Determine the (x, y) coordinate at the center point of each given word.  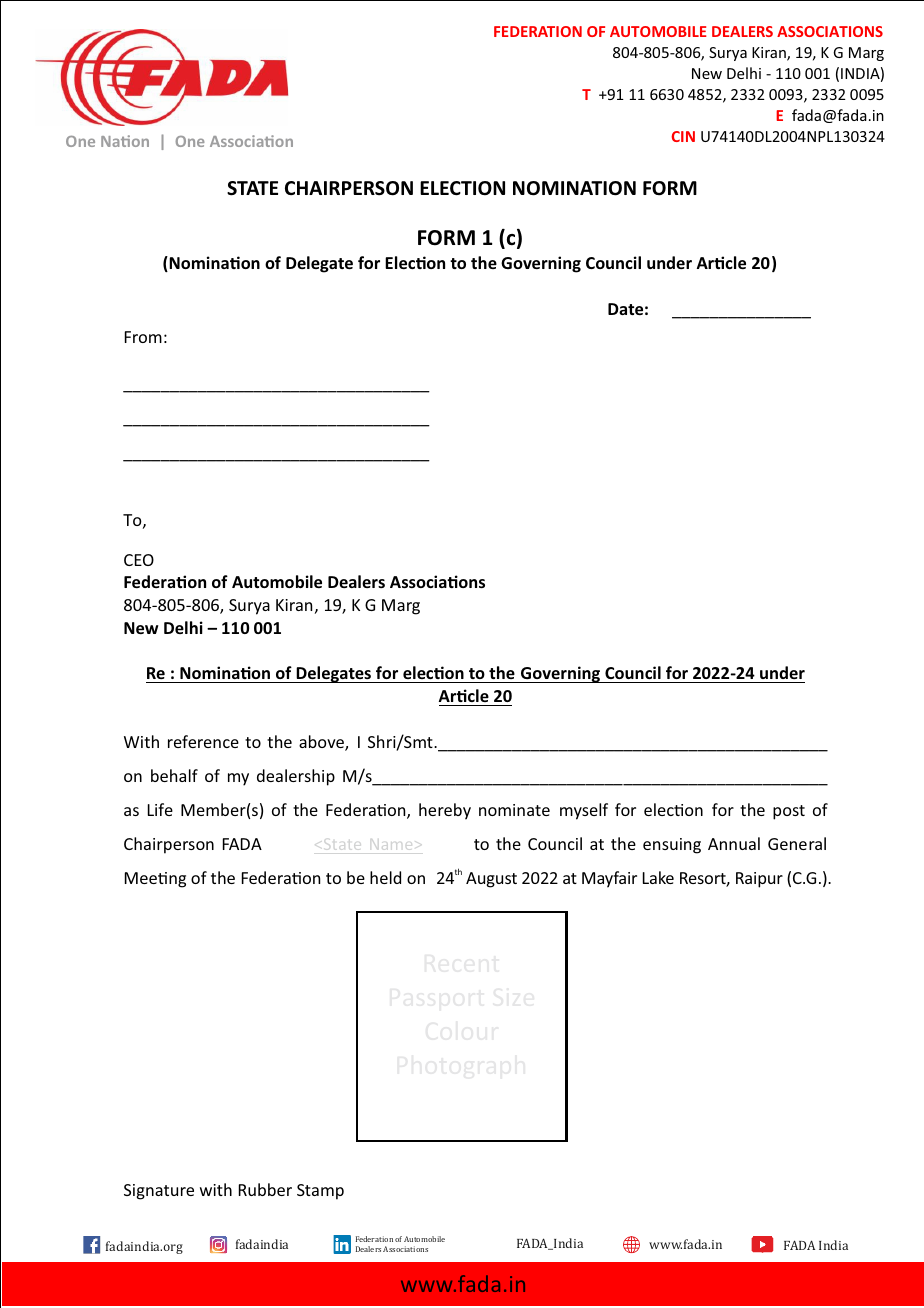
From (143, 337)
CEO (139, 560)
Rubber (265, 1189)
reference (203, 741)
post (789, 812)
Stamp (320, 1192)
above (322, 743)
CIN (683, 136)
